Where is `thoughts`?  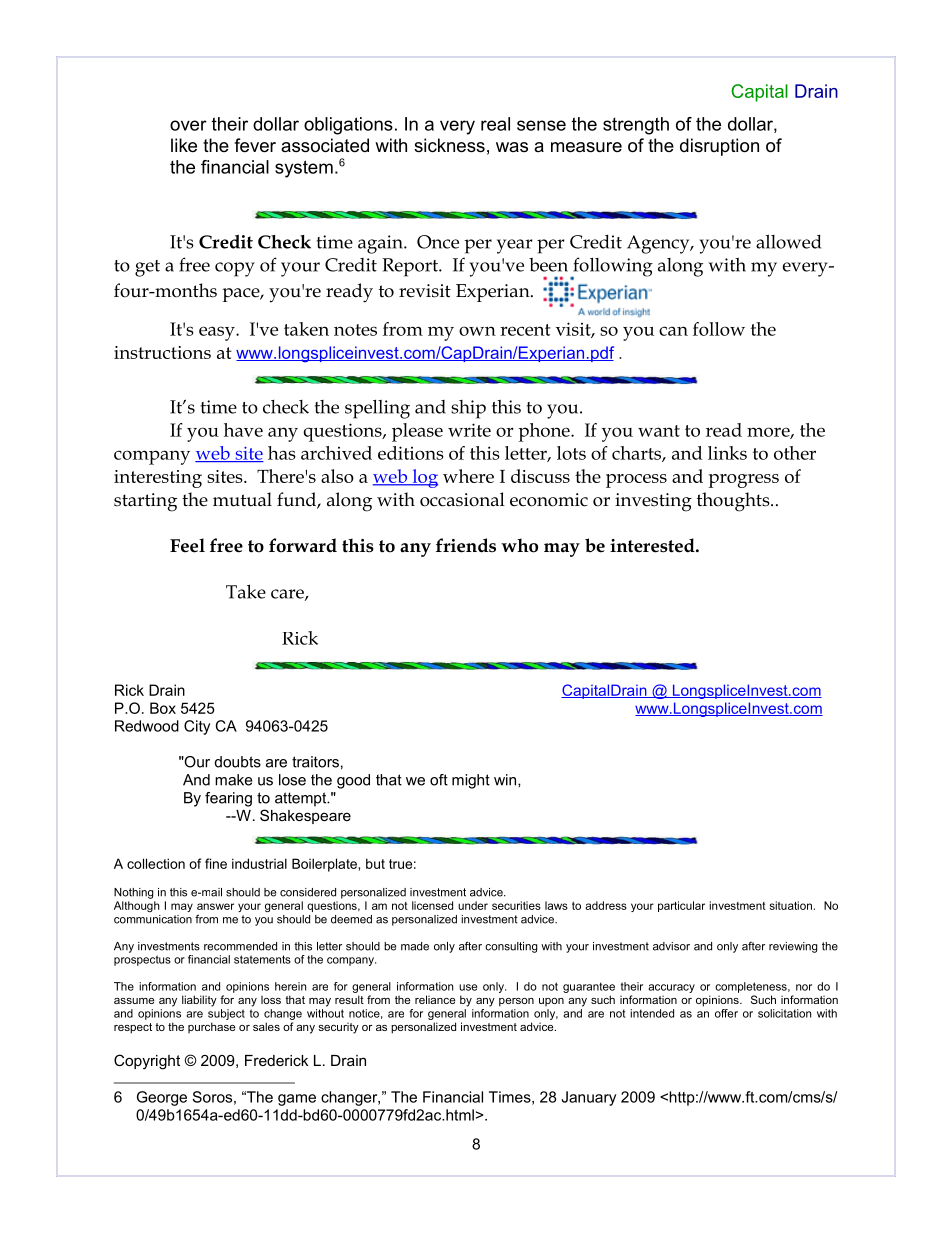 thoughts is located at coordinates (734, 502).
